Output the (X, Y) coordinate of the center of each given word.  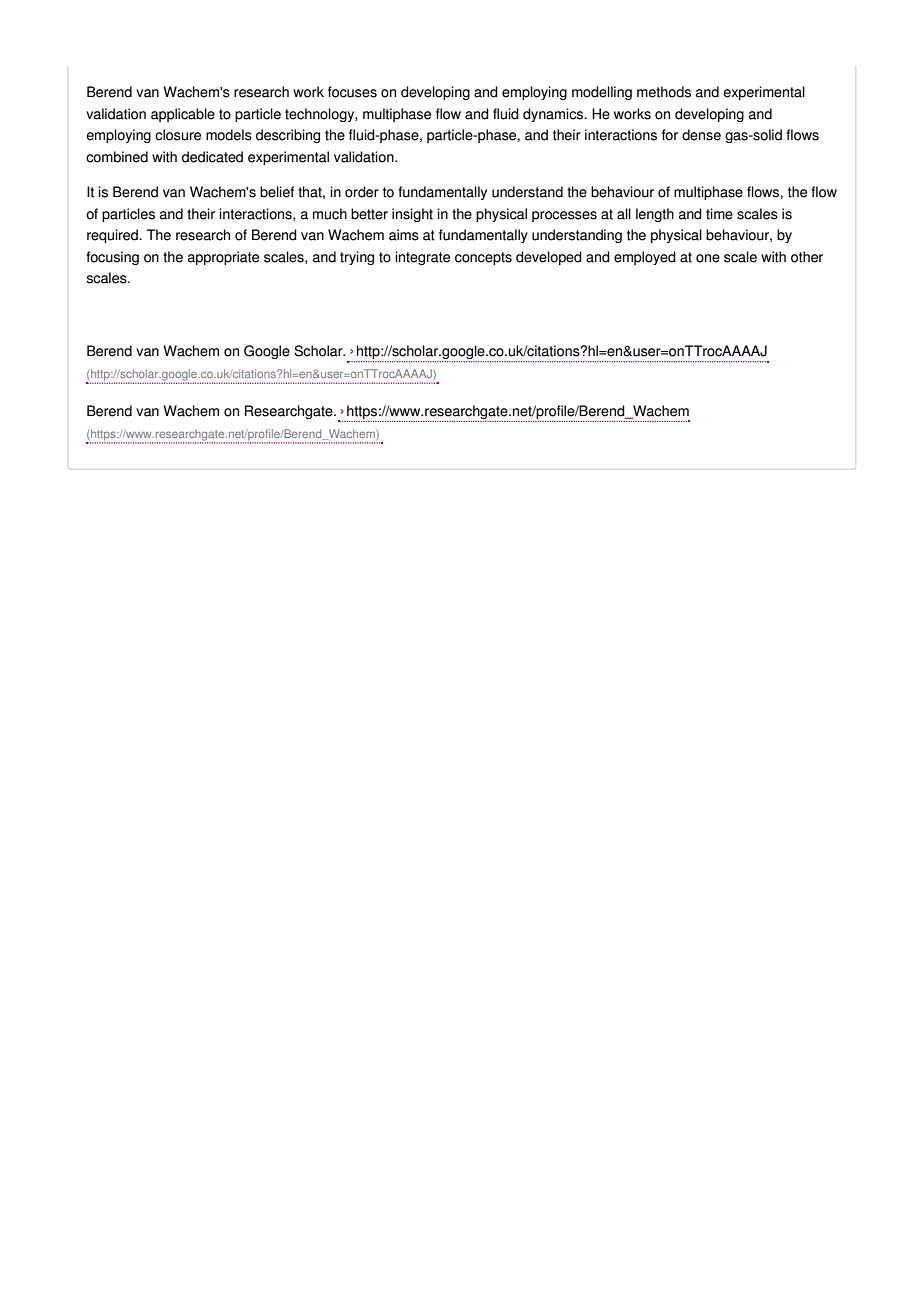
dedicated (212, 157)
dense (701, 135)
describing (288, 136)
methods (664, 92)
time (719, 214)
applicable (183, 115)
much (330, 214)
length (655, 215)
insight (412, 215)
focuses (352, 92)
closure (178, 135)
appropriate (223, 258)
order (362, 192)
